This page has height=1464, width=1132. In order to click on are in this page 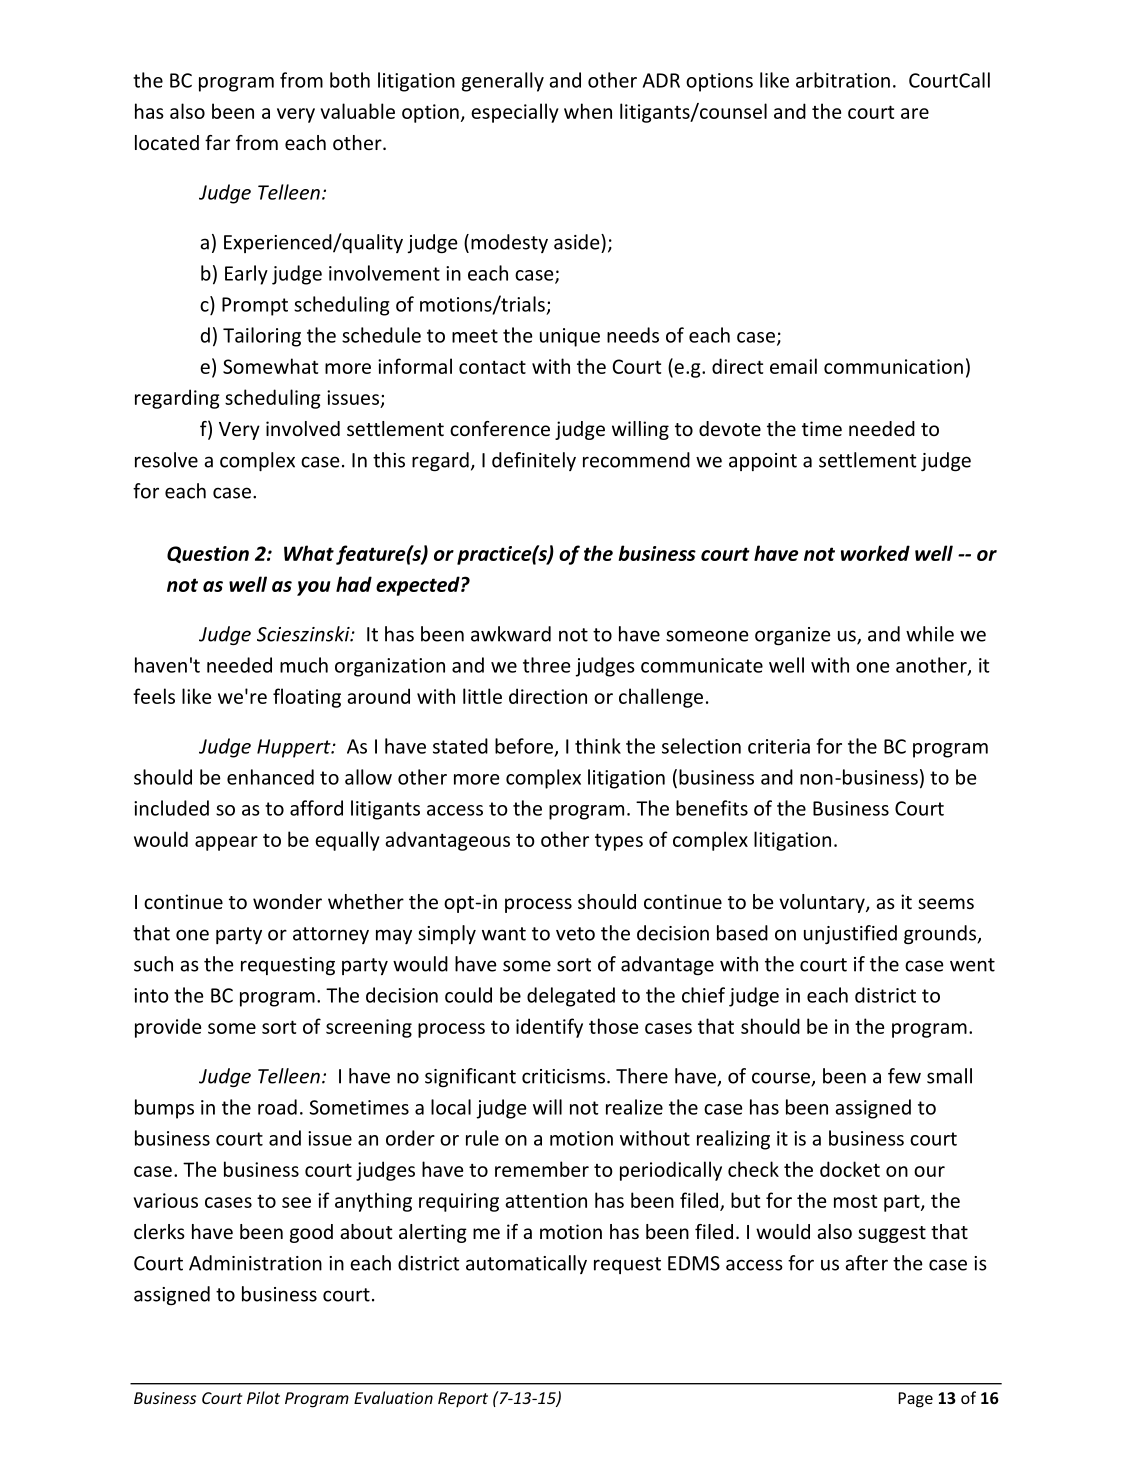, I will do `click(915, 113)`.
